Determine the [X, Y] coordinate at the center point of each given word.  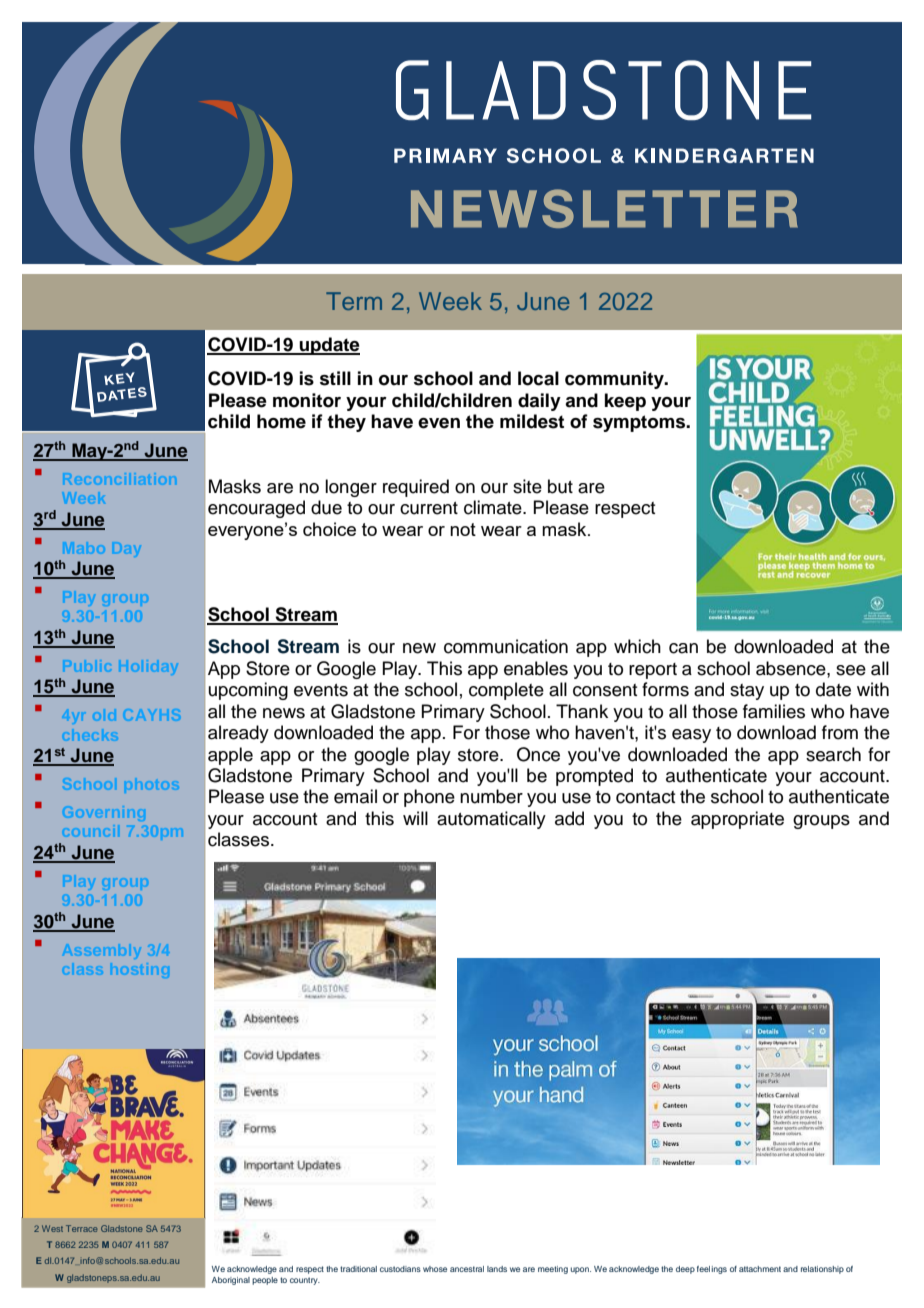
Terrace [82, 1228]
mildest [532, 421]
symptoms [640, 423]
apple [230, 756]
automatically [491, 820]
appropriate [737, 820]
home [281, 421]
